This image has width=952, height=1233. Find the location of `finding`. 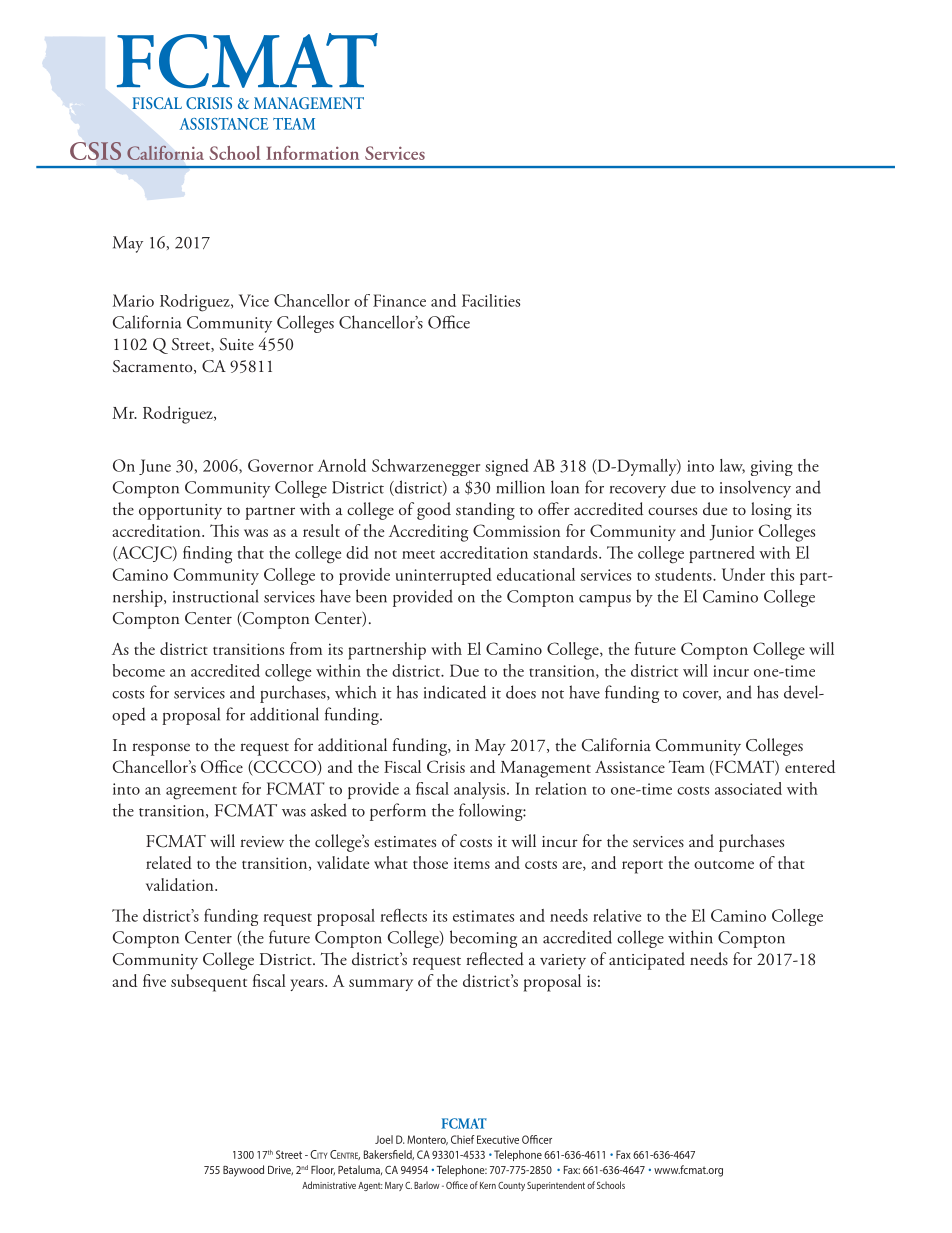

finding is located at coordinates (207, 555).
